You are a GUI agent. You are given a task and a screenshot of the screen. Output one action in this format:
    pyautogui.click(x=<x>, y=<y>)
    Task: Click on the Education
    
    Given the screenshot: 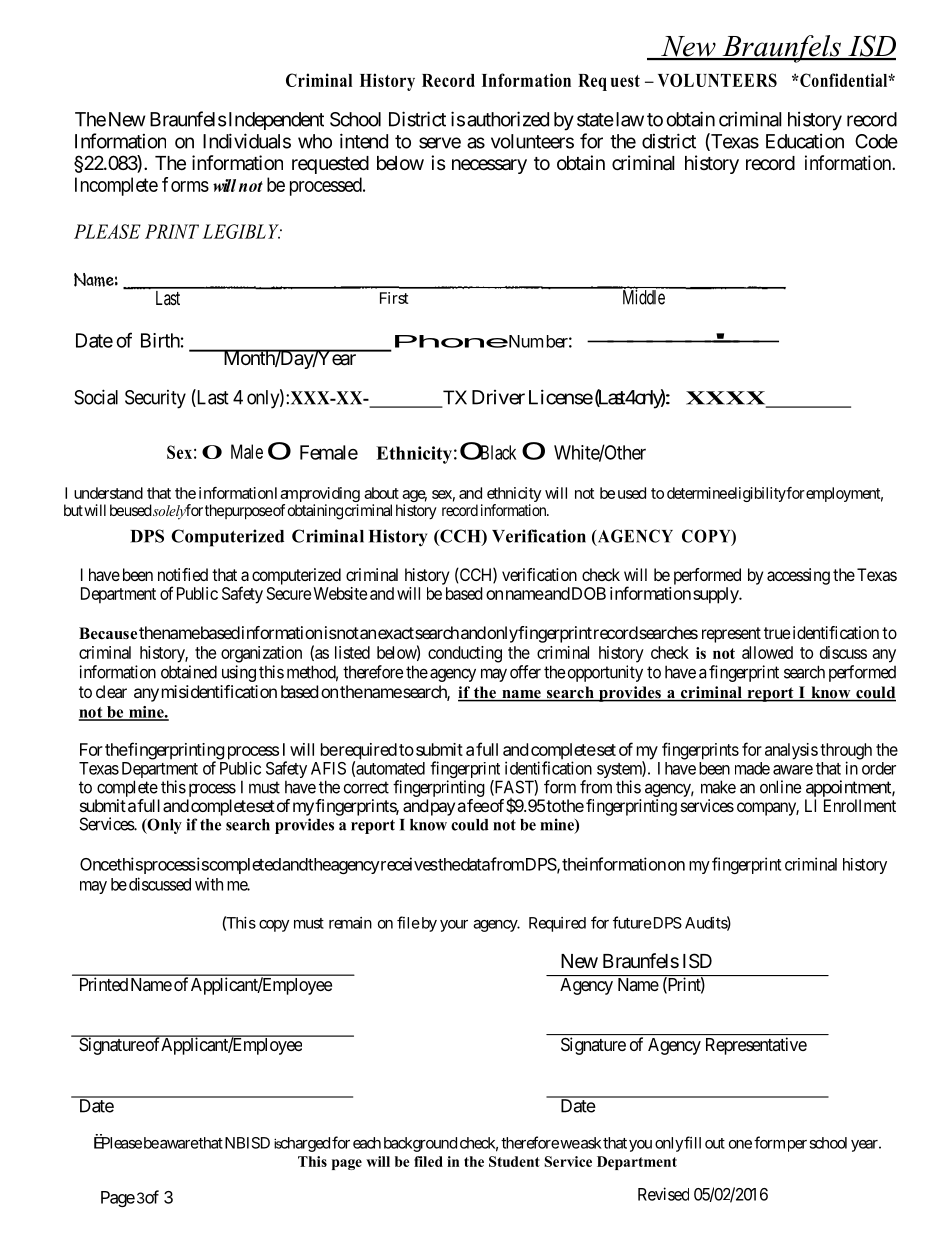 What is the action you would take?
    pyautogui.click(x=805, y=141)
